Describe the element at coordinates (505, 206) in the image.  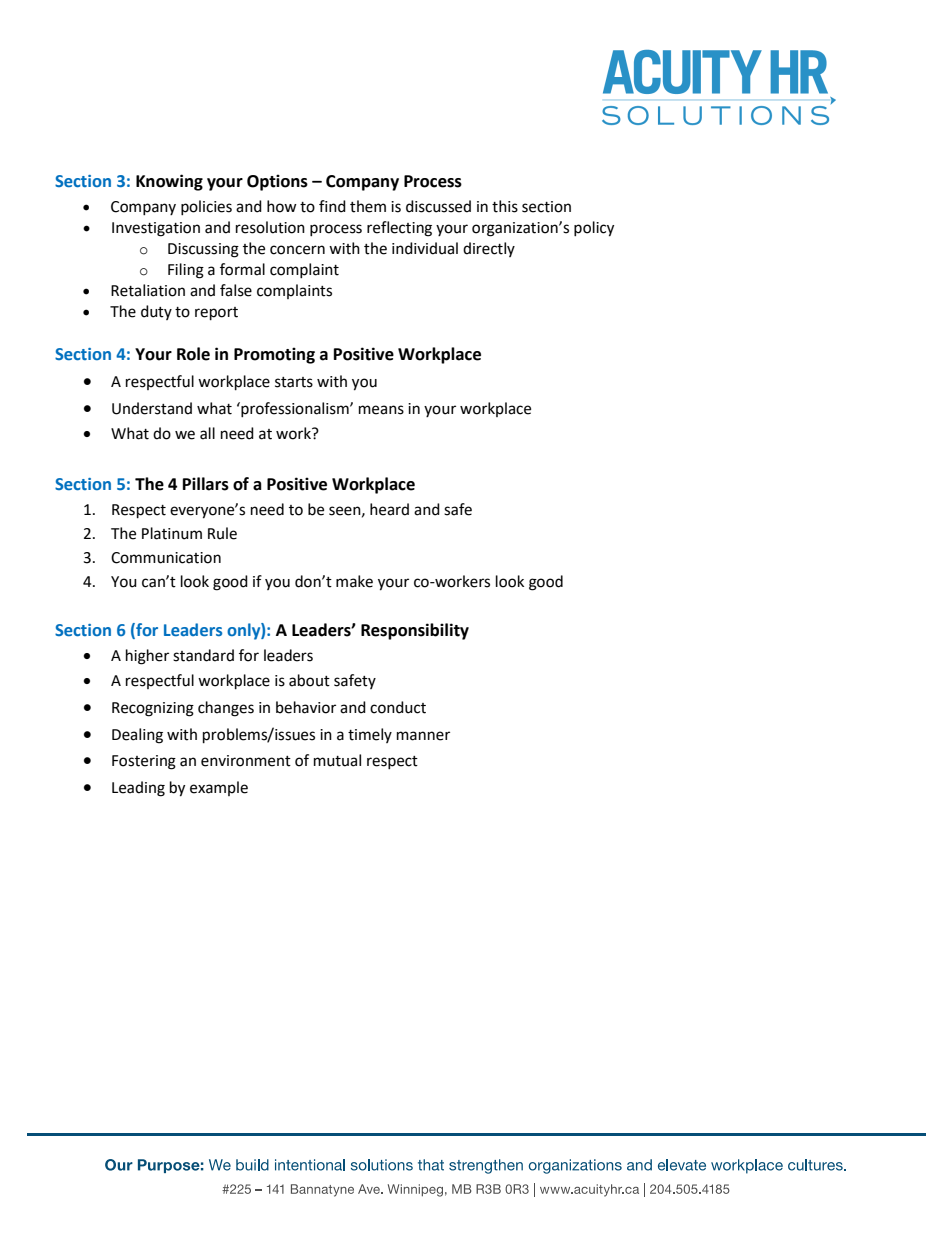
I see `this` at that location.
